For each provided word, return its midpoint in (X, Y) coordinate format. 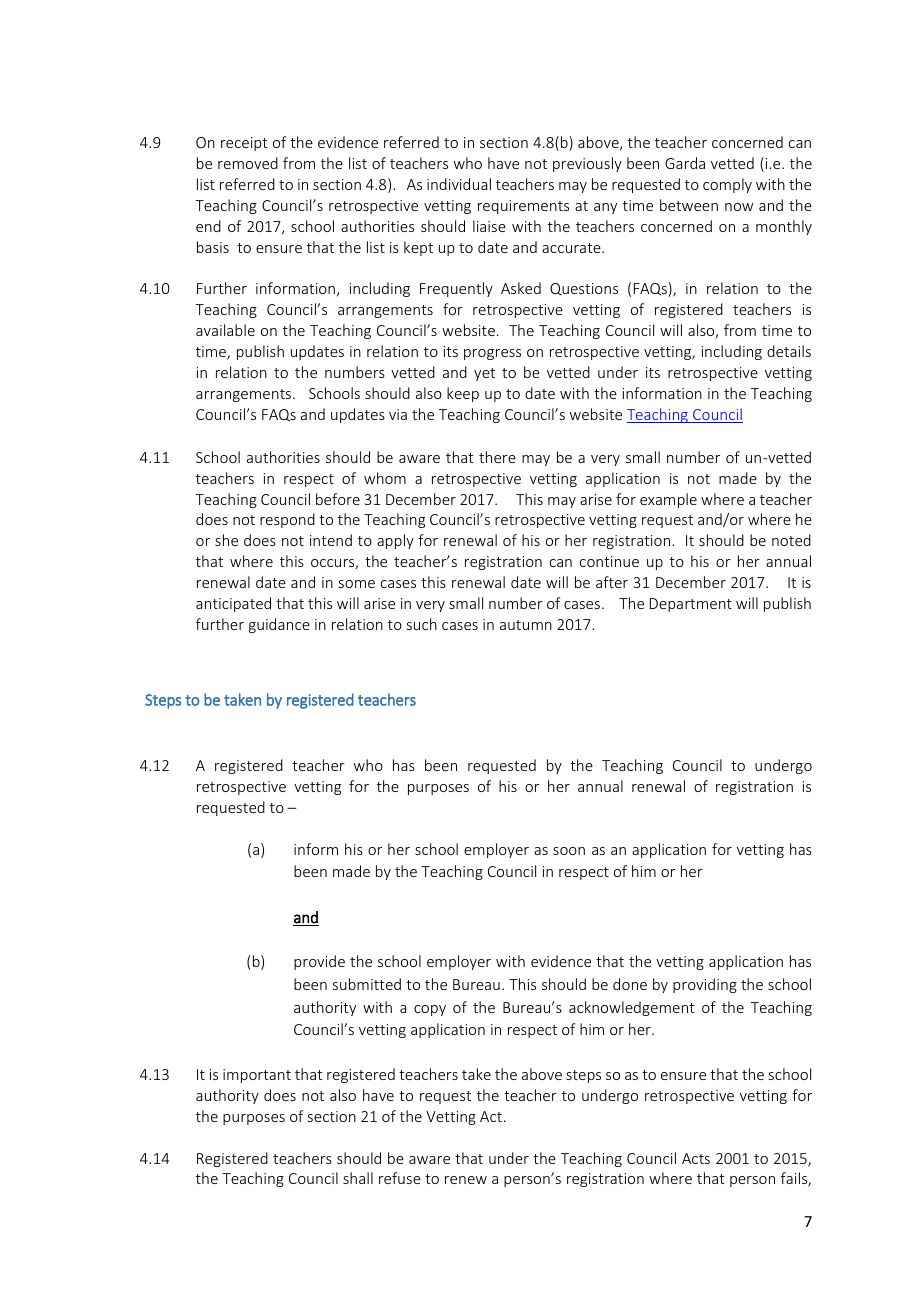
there (497, 457)
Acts (696, 1158)
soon (569, 851)
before (338, 499)
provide (319, 962)
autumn (526, 625)
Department (691, 605)
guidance (279, 625)
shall (358, 1178)
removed (248, 163)
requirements (523, 207)
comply (727, 185)
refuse (400, 1178)
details (789, 351)
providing (705, 985)
